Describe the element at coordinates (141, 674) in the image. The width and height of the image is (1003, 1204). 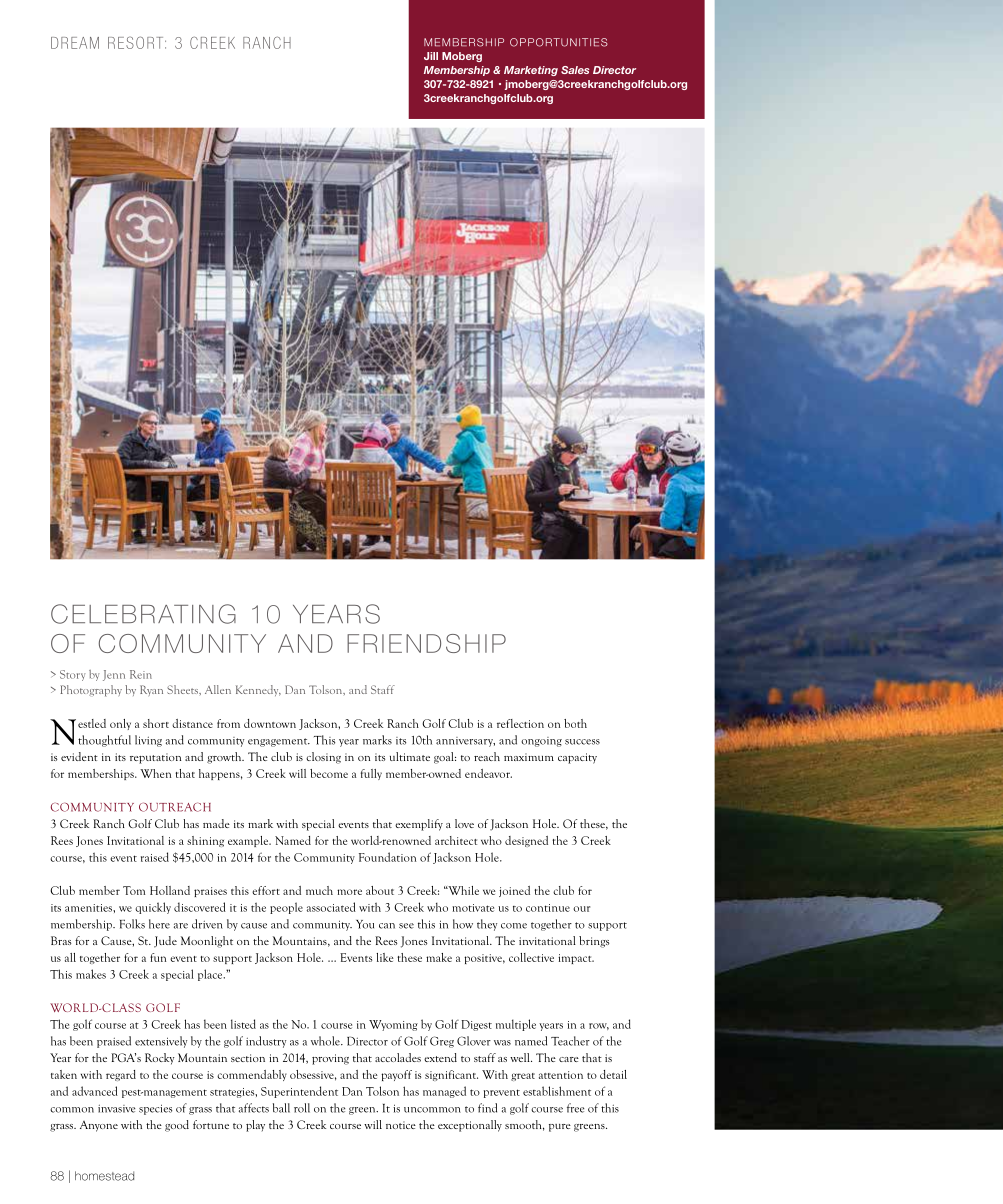
I see `Rein` at that location.
